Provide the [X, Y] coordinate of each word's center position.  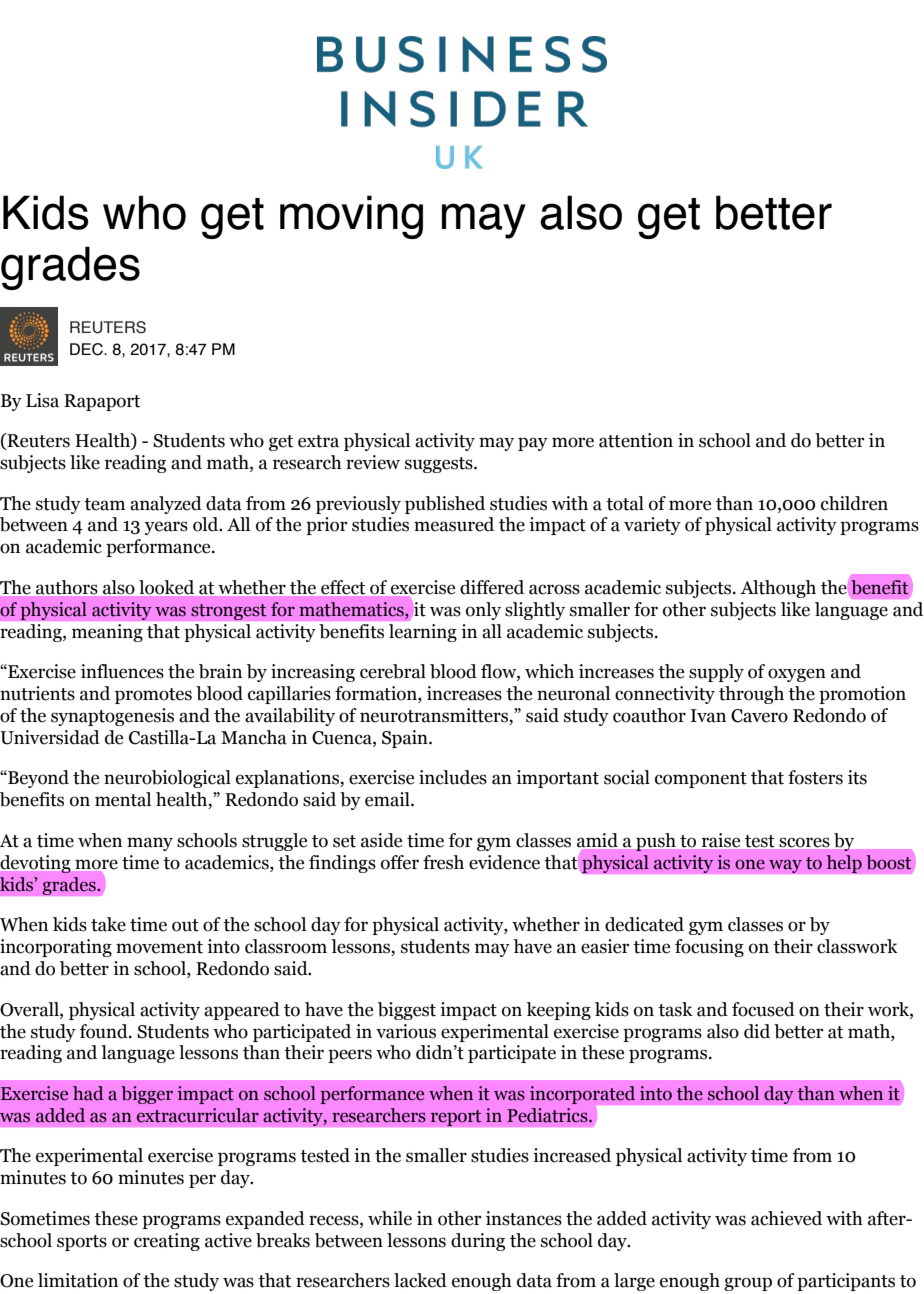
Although [778, 589]
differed [492, 587]
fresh [443, 862]
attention [636, 440]
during [478, 1242]
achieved [786, 1218]
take [108, 924]
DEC [87, 349]
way [785, 866]
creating [167, 1242]
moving [351, 217]
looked [166, 587]
